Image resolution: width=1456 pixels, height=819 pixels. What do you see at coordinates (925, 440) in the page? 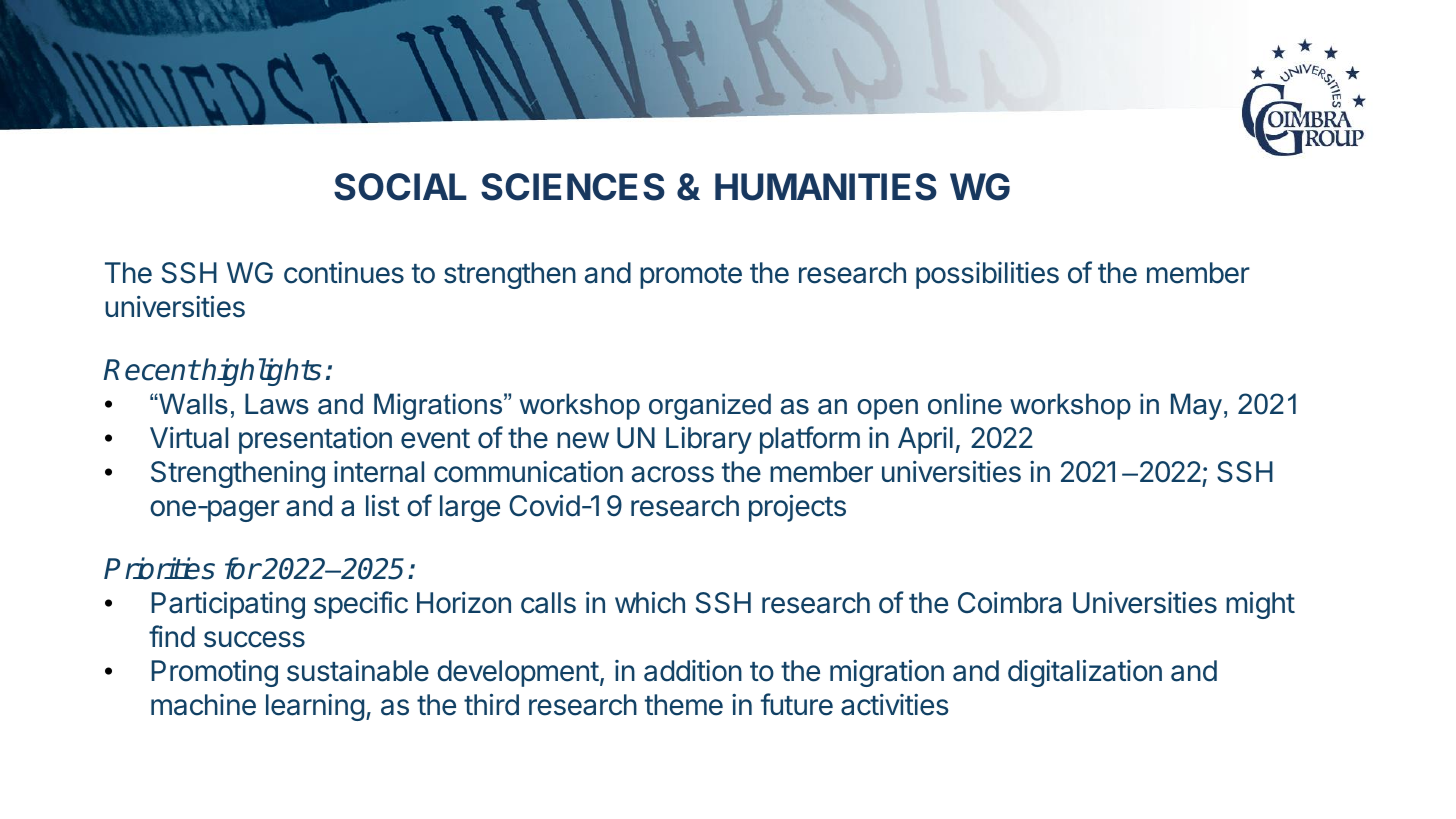
I see `April` at bounding box center [925, 440].
